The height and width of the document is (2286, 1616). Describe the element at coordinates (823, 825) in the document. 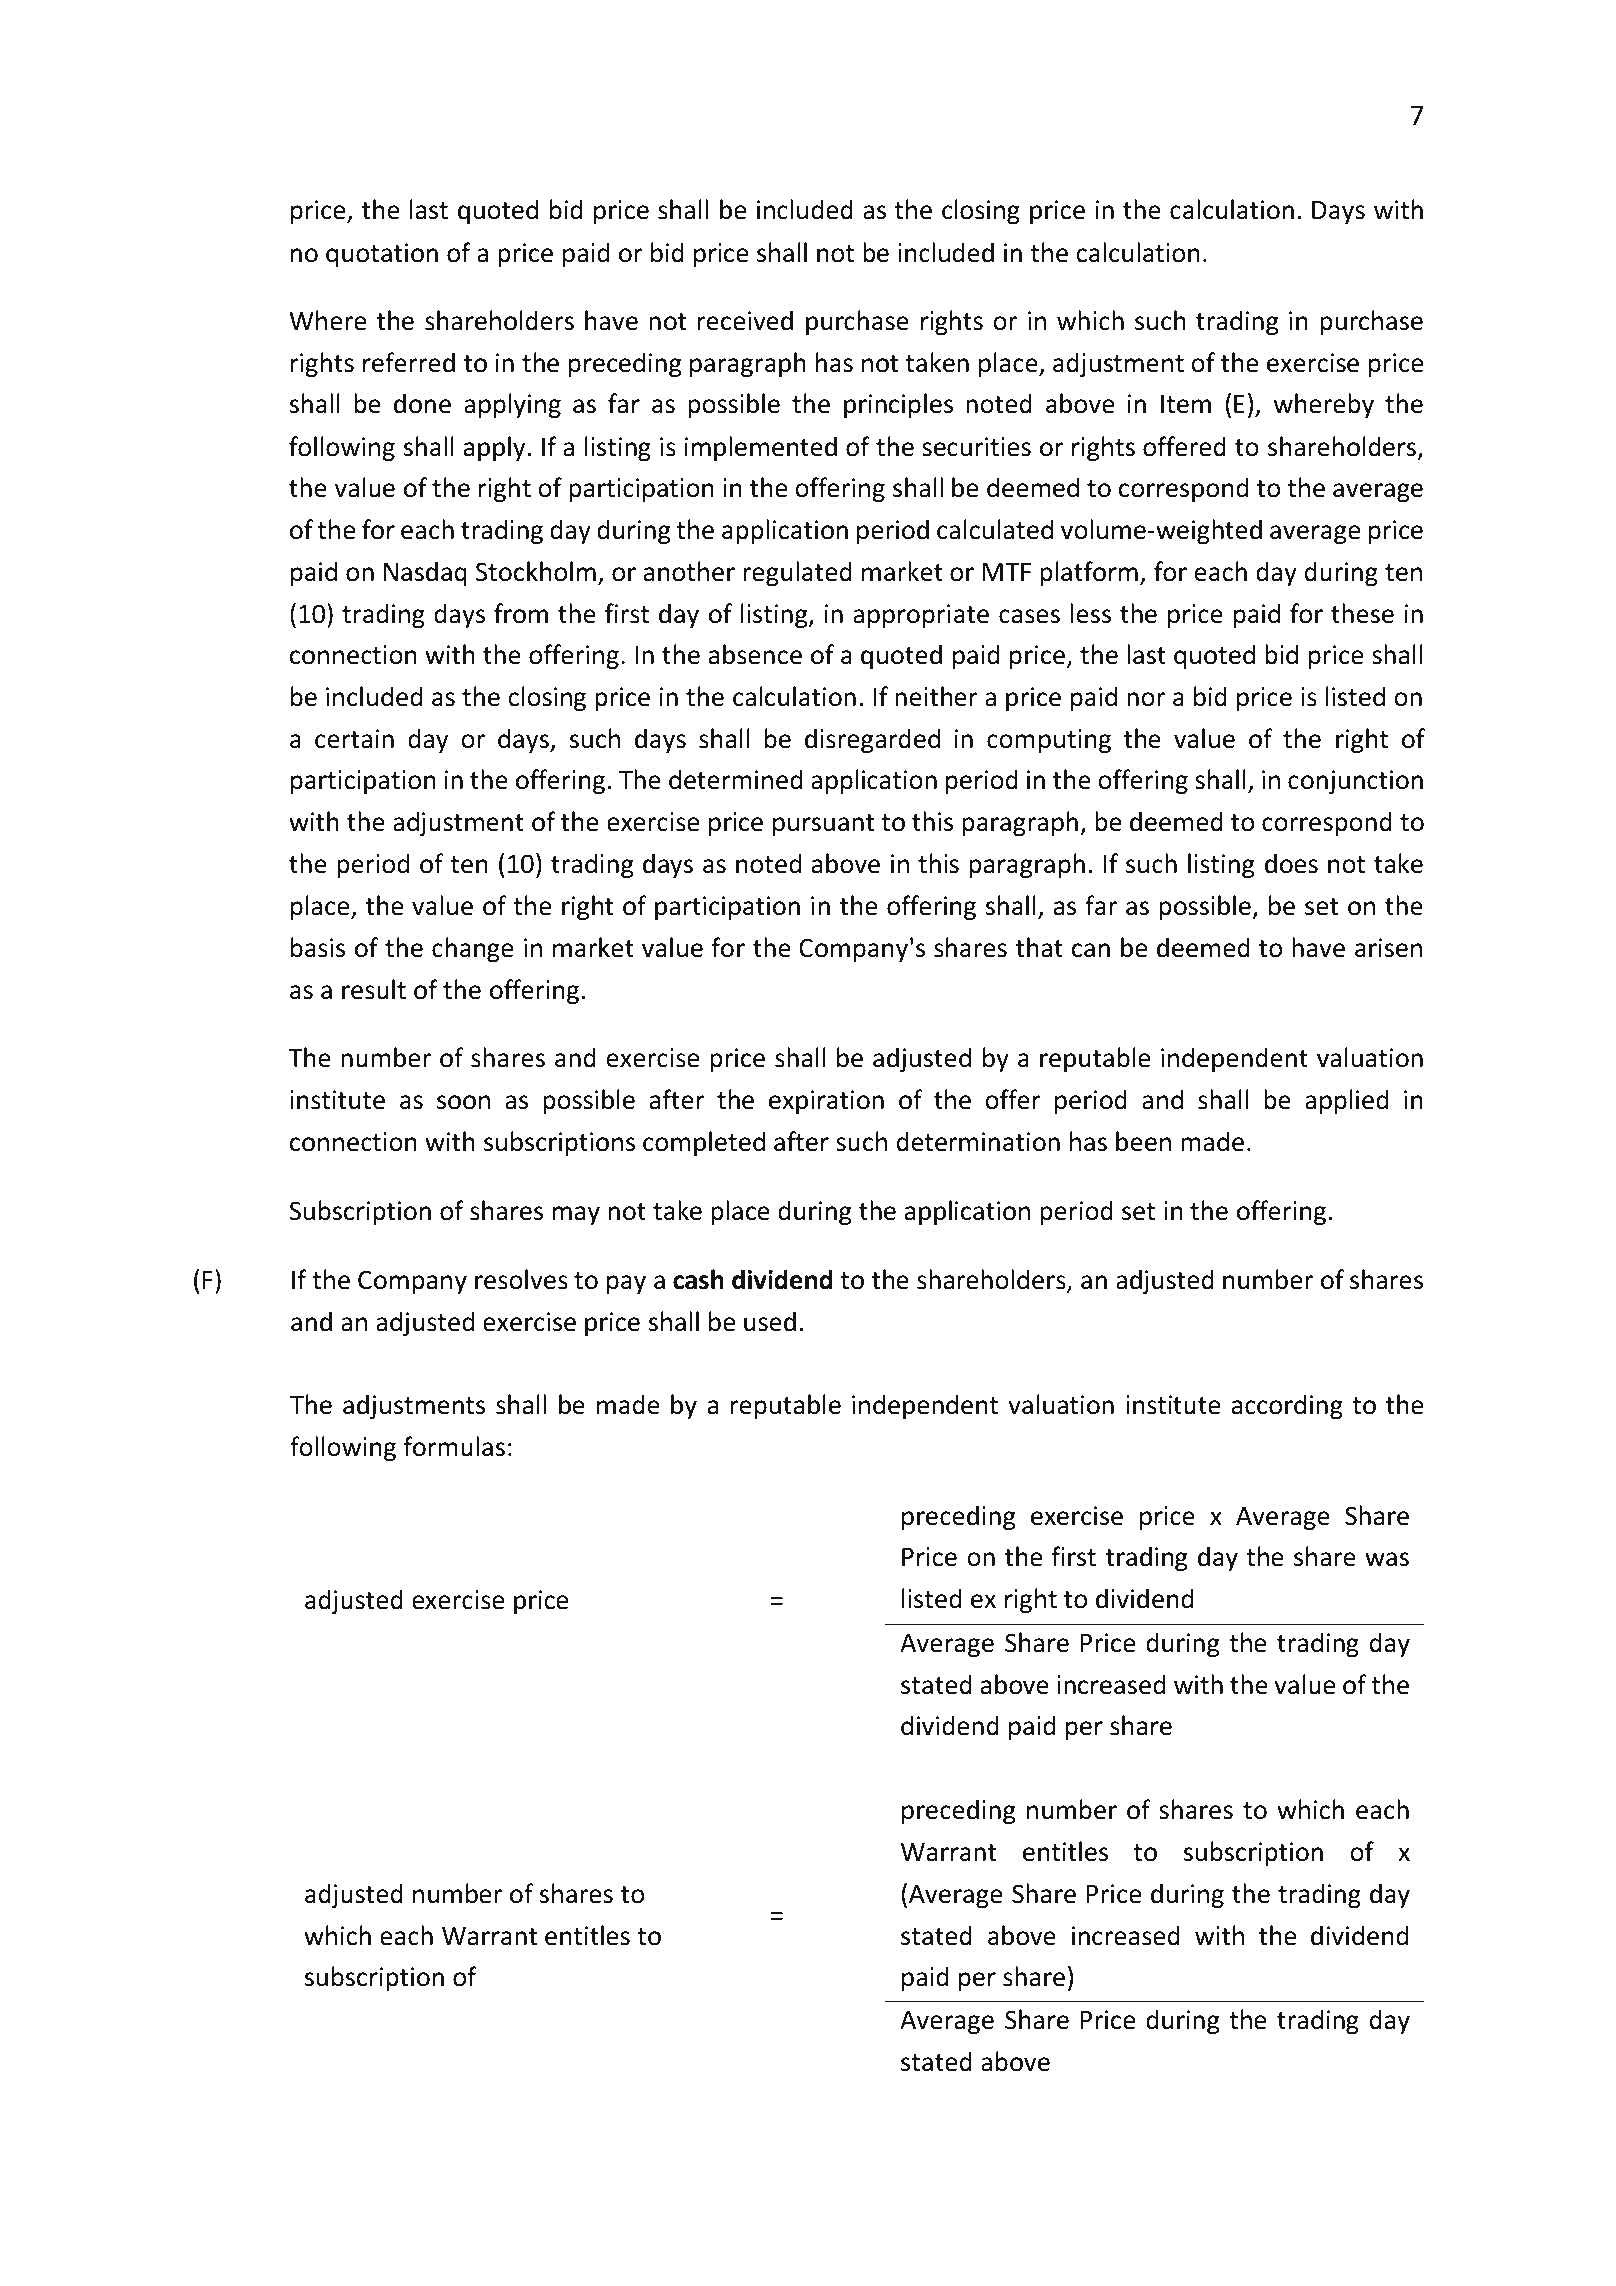

I see `pursuant` at that location.
